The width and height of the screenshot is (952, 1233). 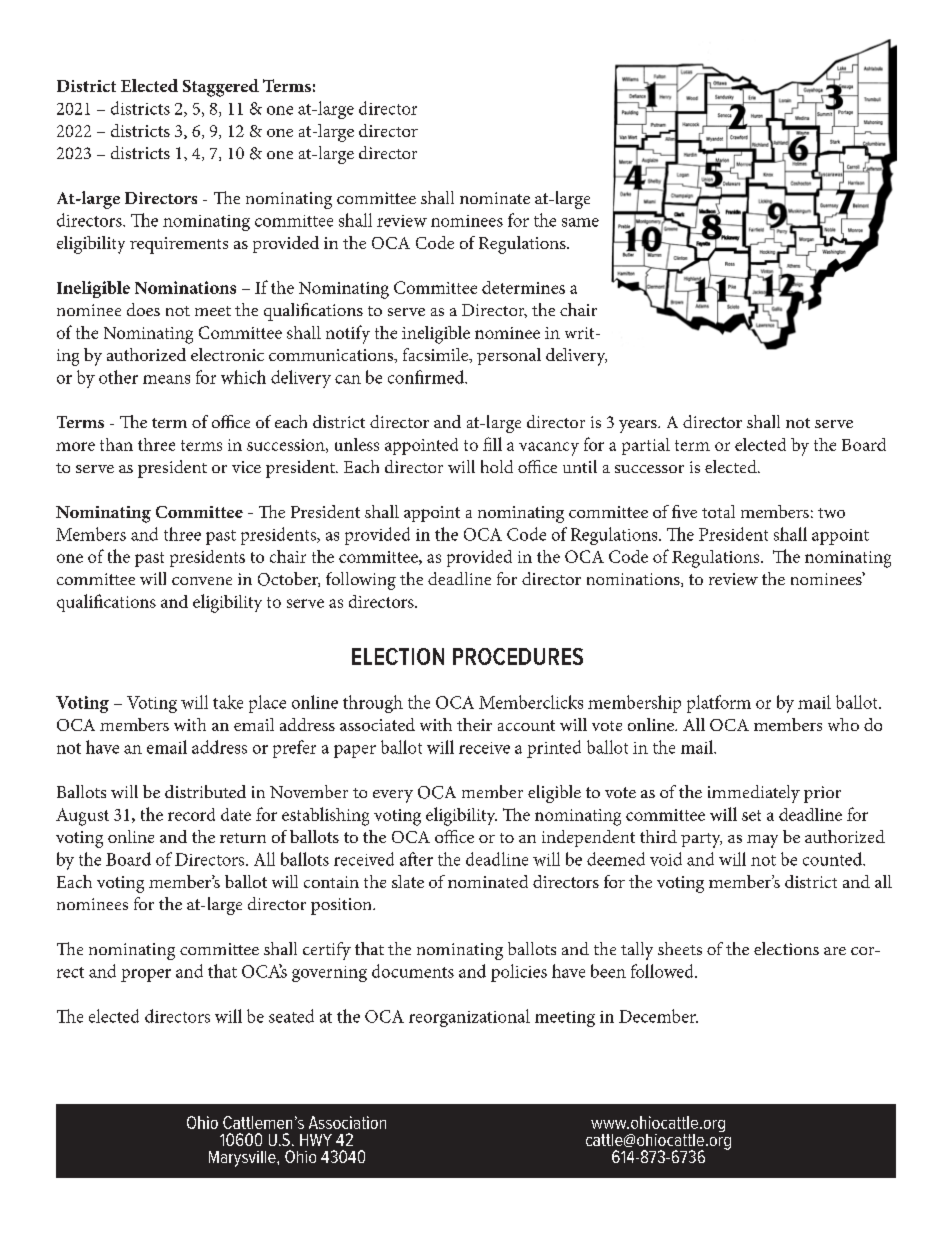 I want to click on fill, so click(x=492, y=444).
